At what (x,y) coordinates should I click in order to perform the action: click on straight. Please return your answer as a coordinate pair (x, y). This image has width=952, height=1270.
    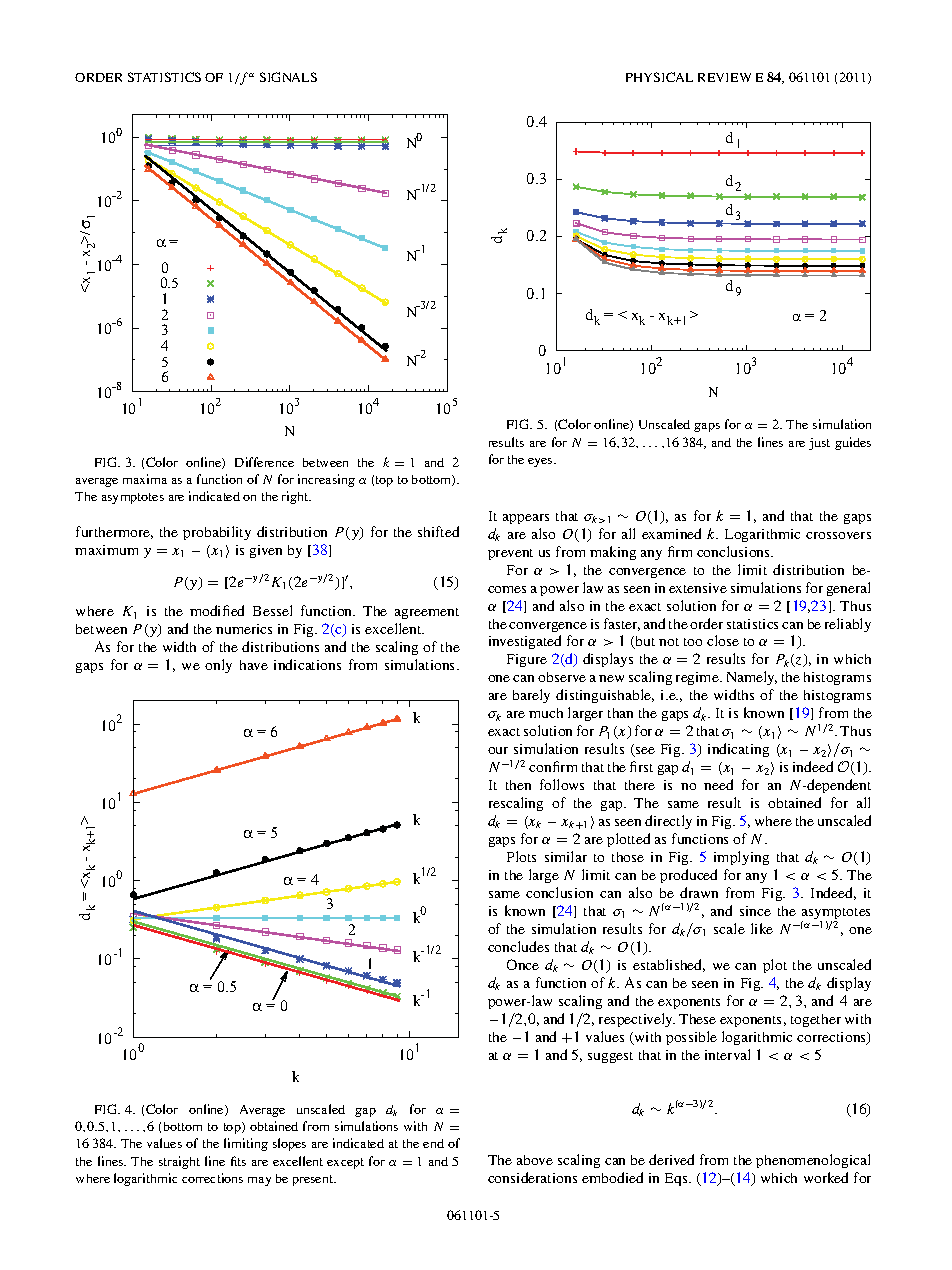
    Looking at the image, I should click on (179, 1162).
